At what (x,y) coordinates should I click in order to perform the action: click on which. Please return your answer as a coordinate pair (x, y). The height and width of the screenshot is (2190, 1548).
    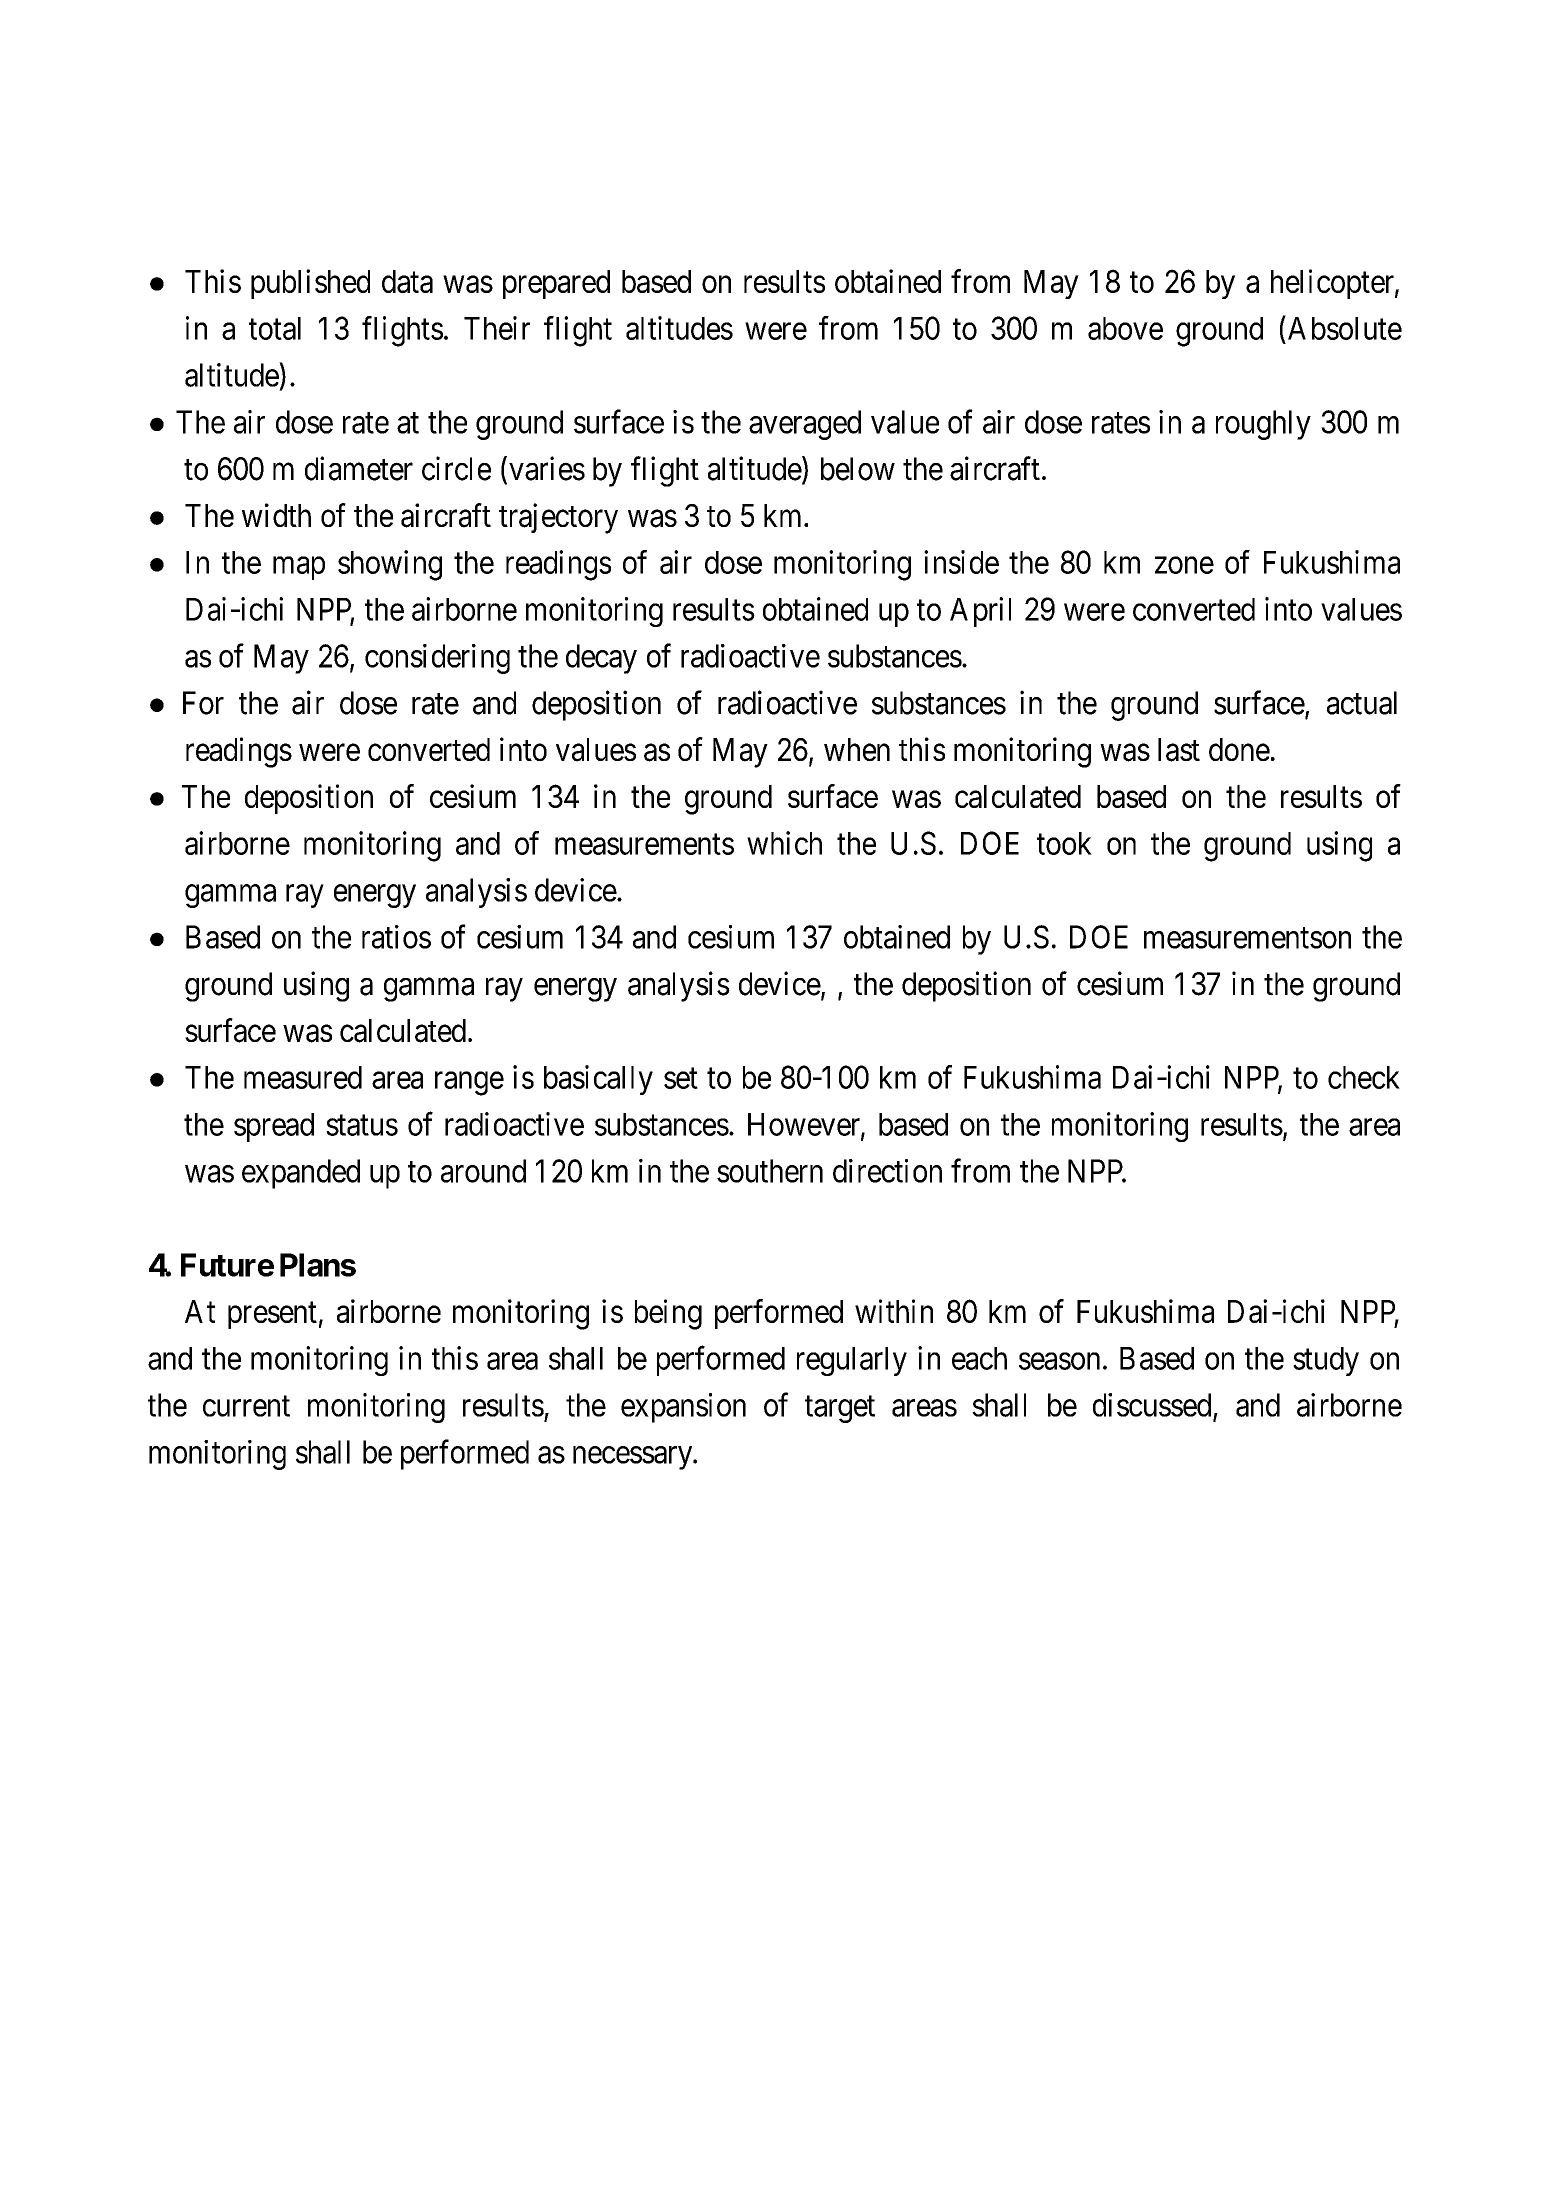
    Looking at the image, I should click on (784, 843).
